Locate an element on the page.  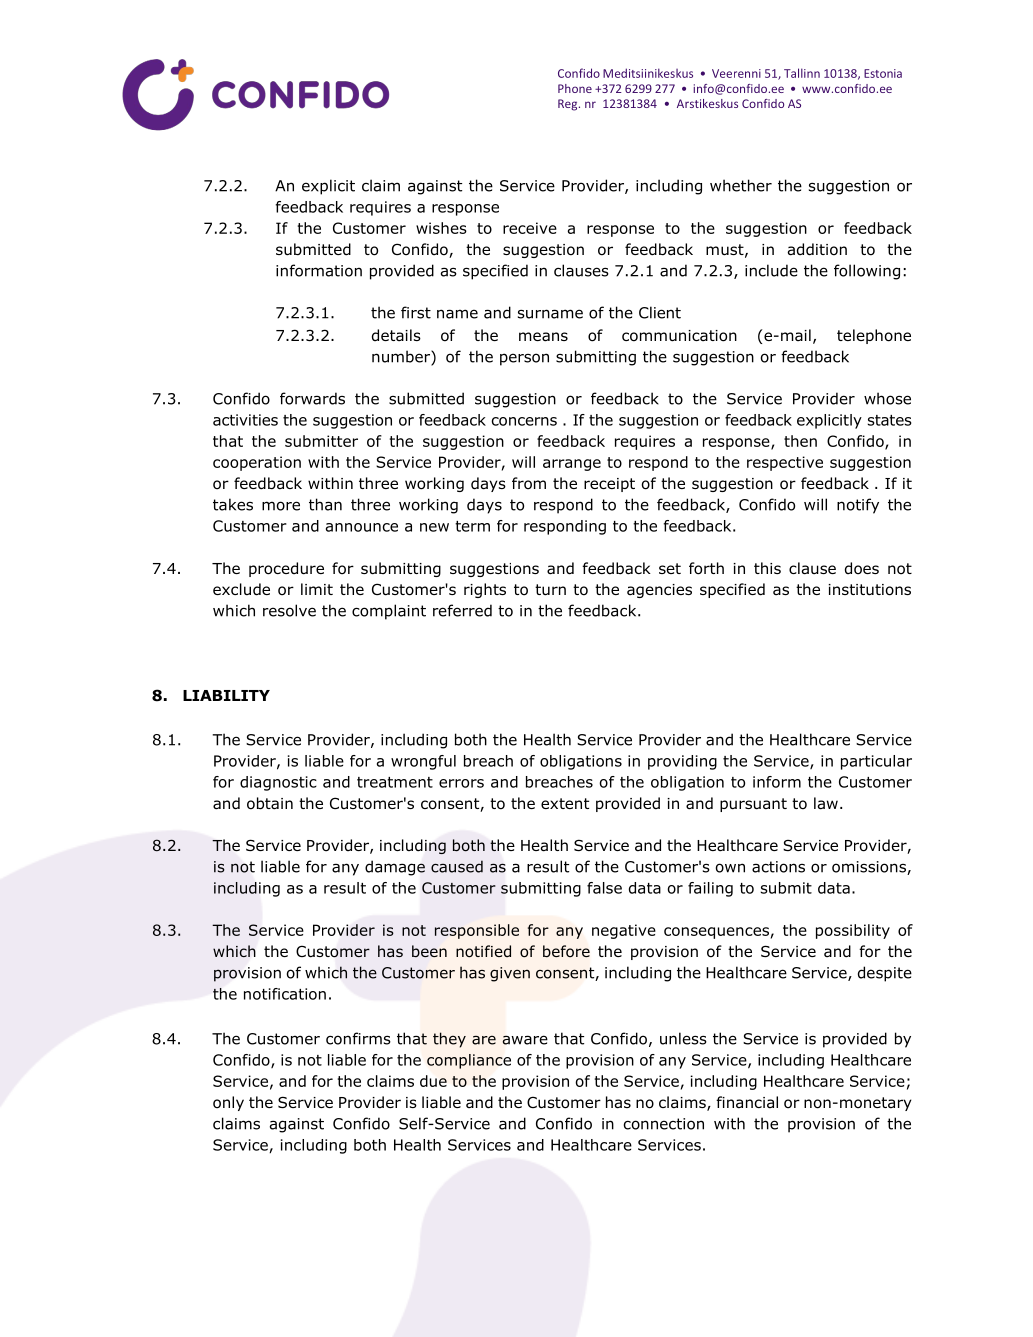
concerns is located at coordinates (524, 421).
